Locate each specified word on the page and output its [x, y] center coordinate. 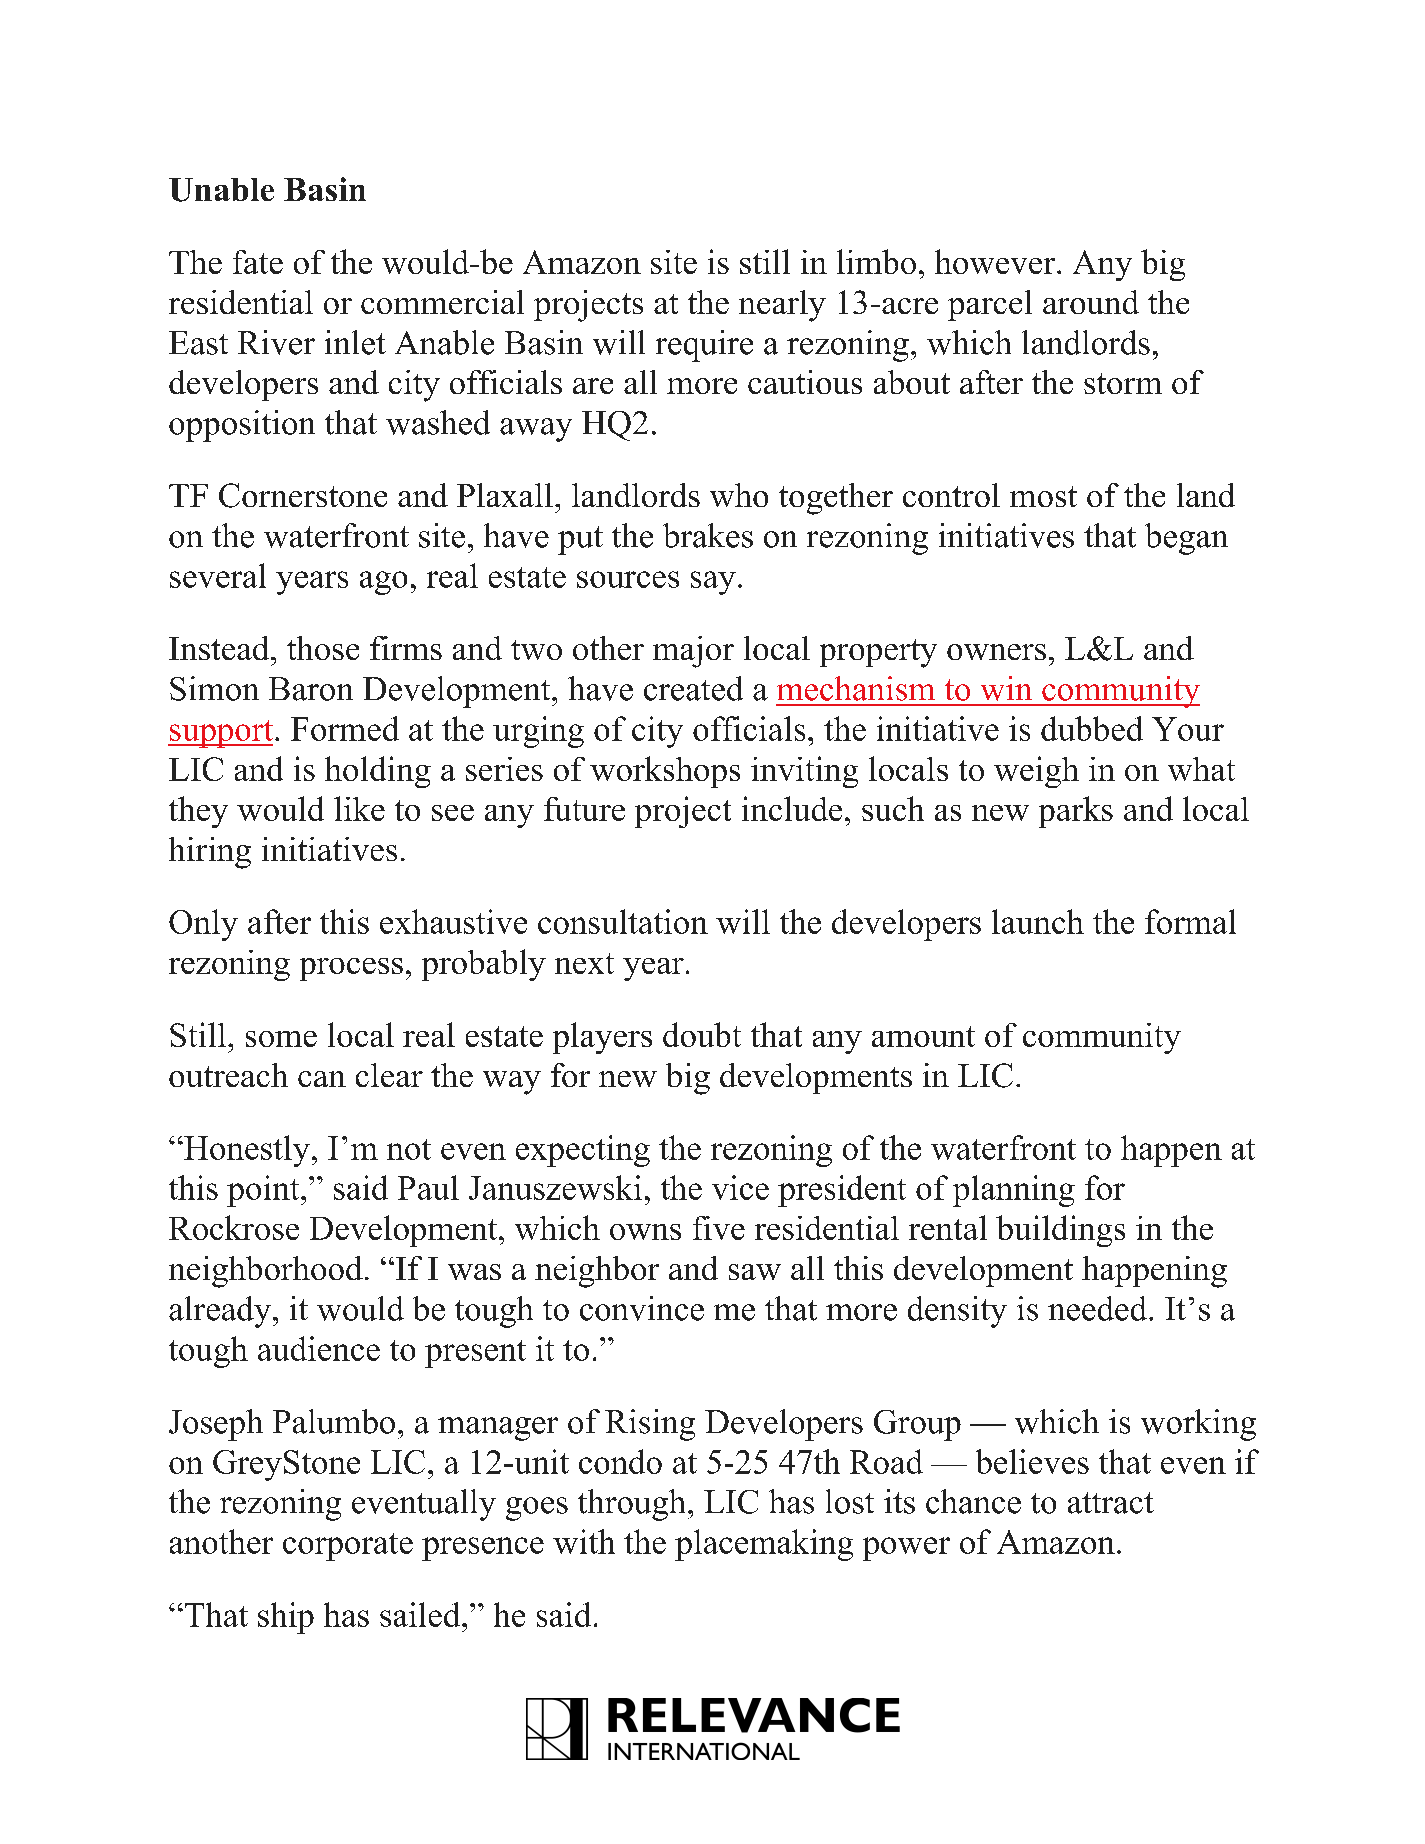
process [351, 969]
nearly [782, 306]
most [1043, 496]
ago [383, 583]
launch [1038, 921]
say [713, 583]
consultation [623, 921]
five [719, 1228]
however [996, 261]
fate [258, 262]
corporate [348, 1547]
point [264, 1191]
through [633, 1505]
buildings [1060, 1231]
